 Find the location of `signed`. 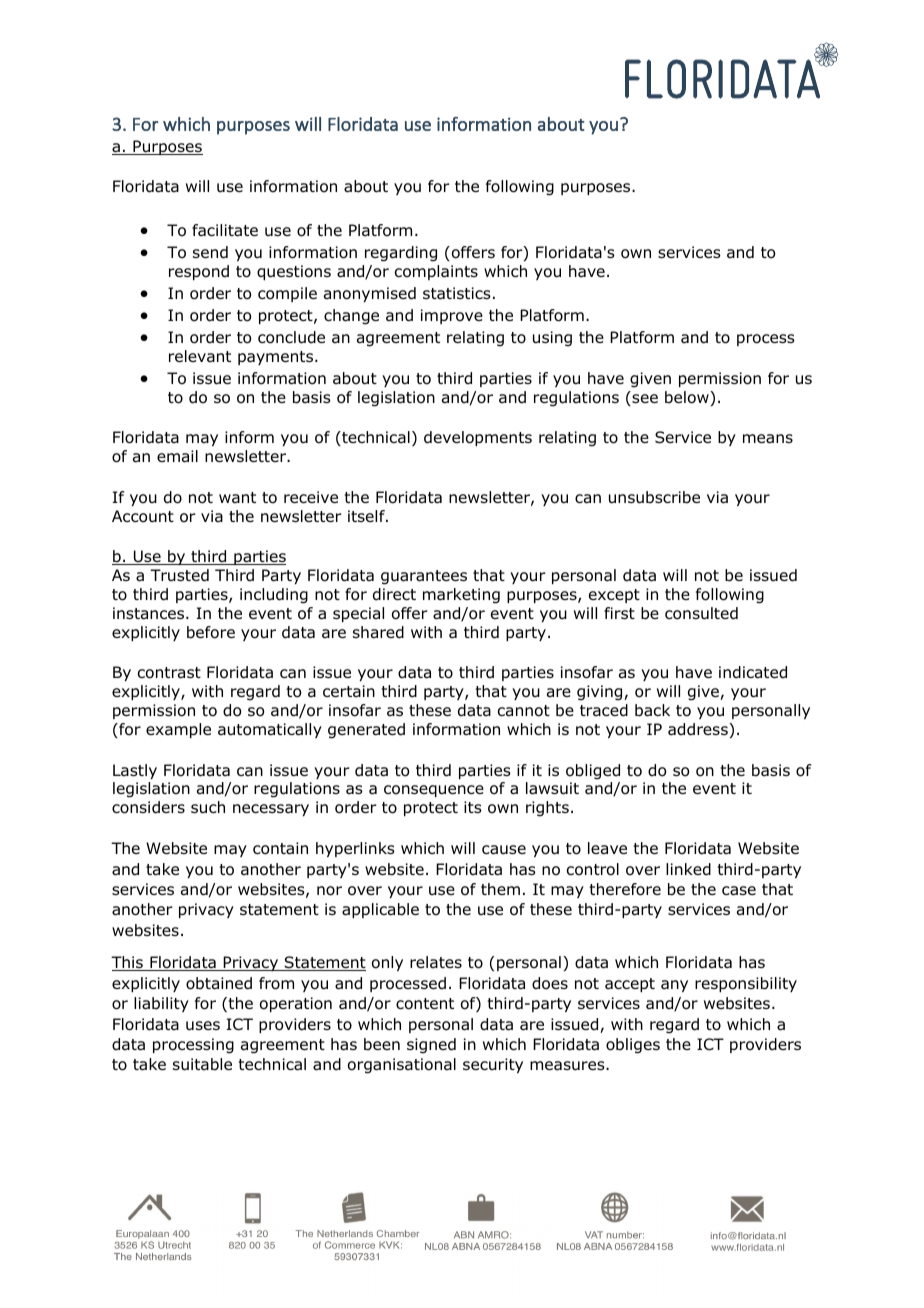

signed is located at coordinates (431, 1046).
